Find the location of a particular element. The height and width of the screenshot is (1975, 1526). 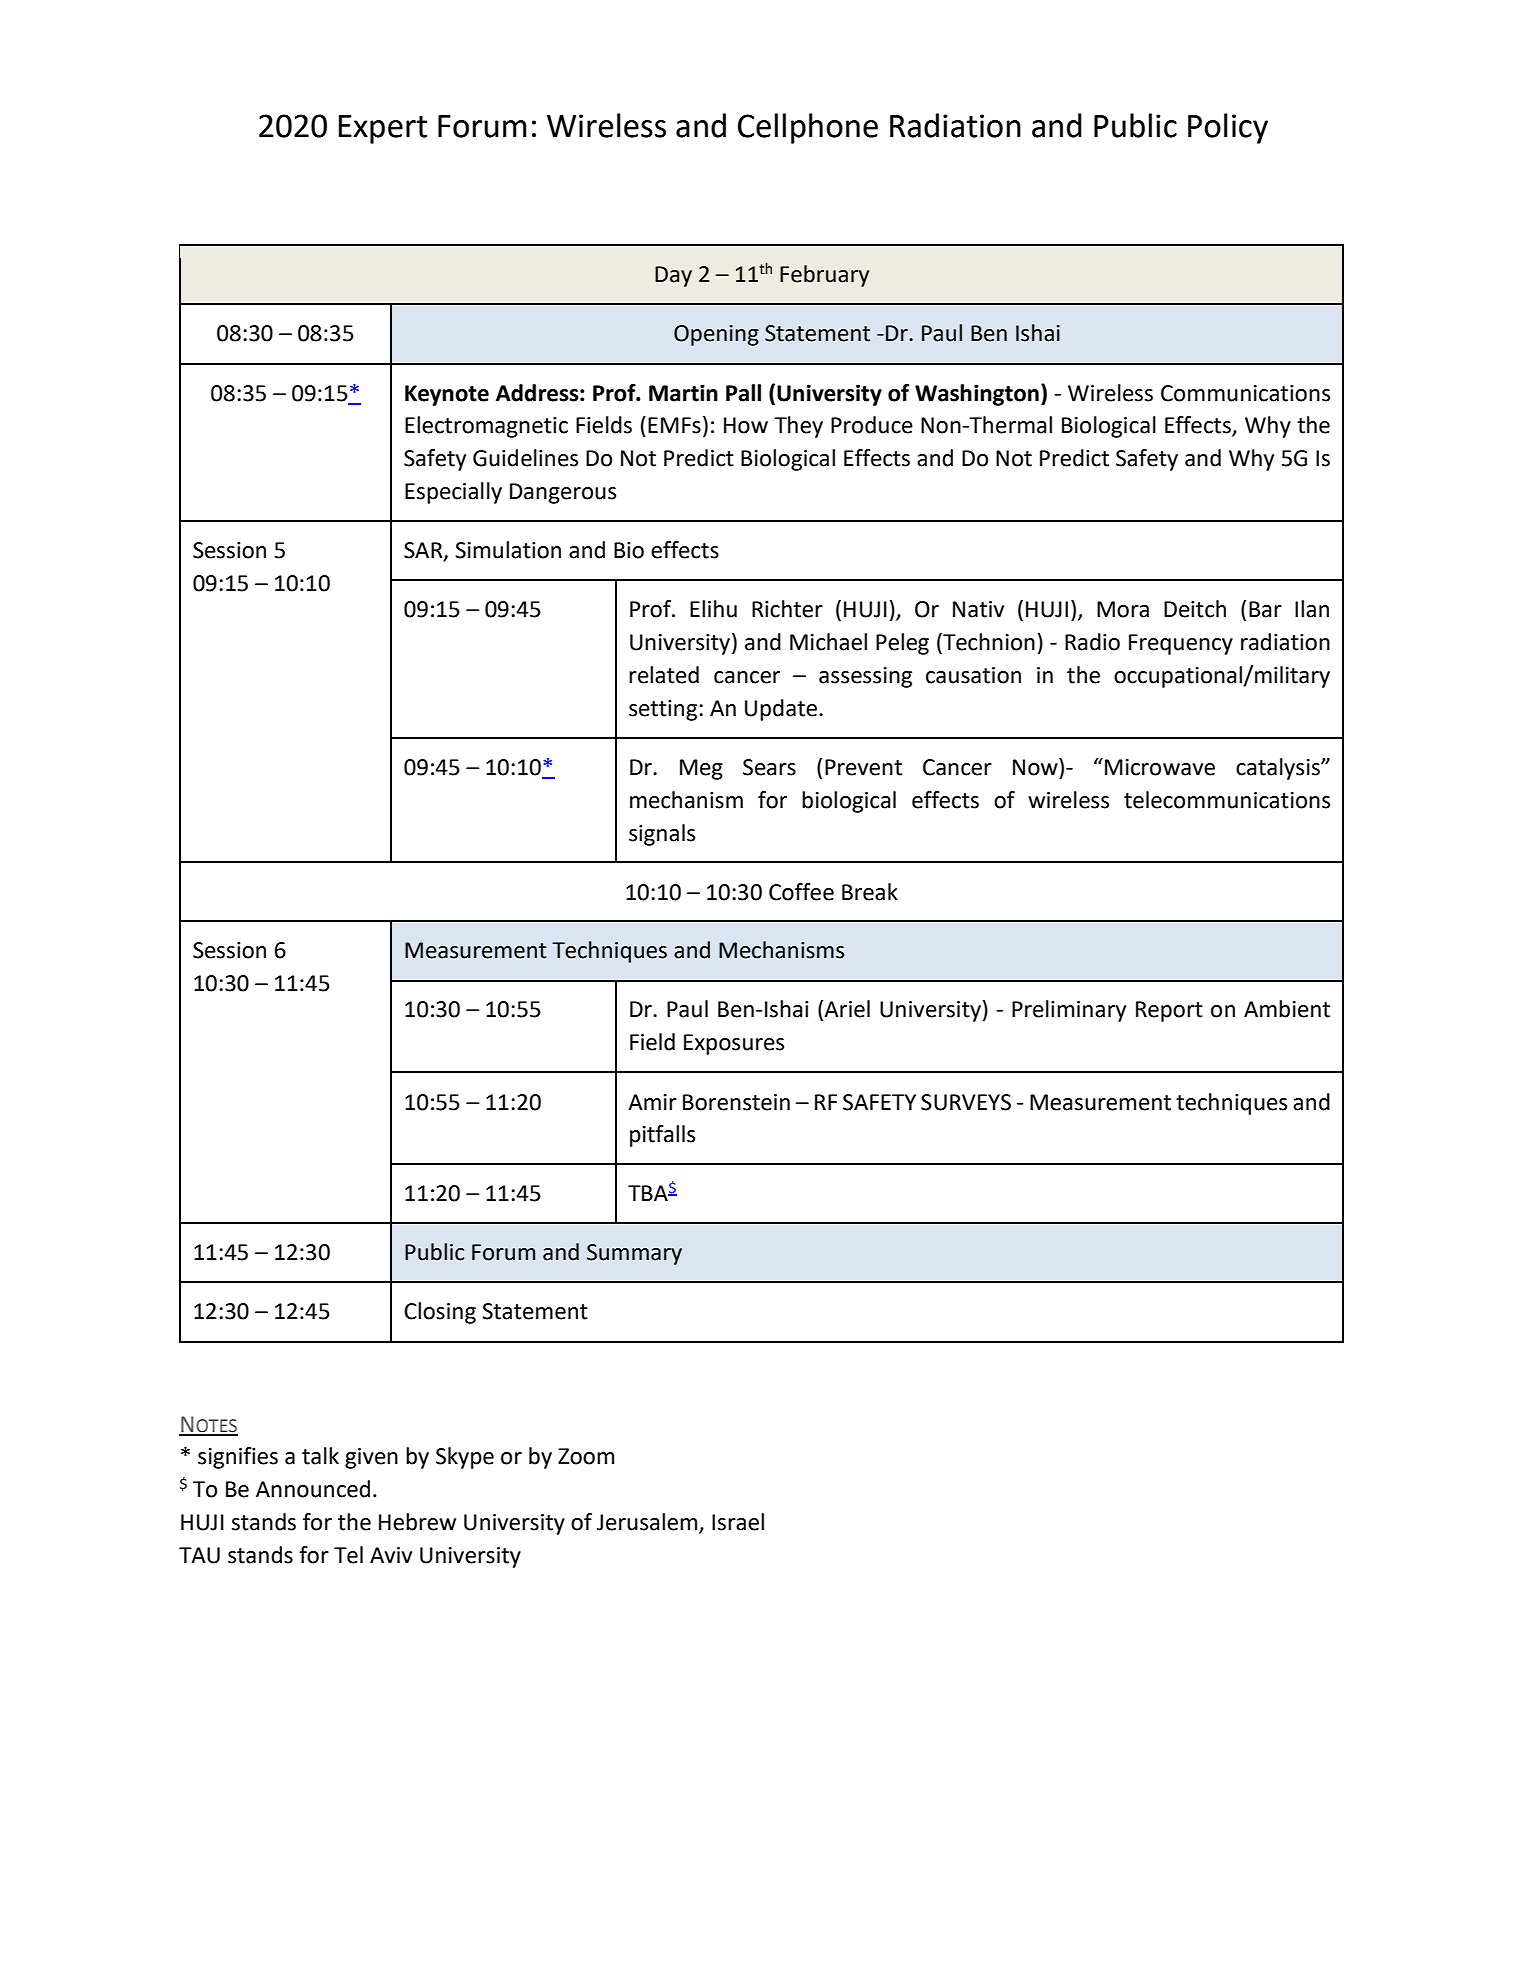

Mora is located at coordinates (1123, 609).
